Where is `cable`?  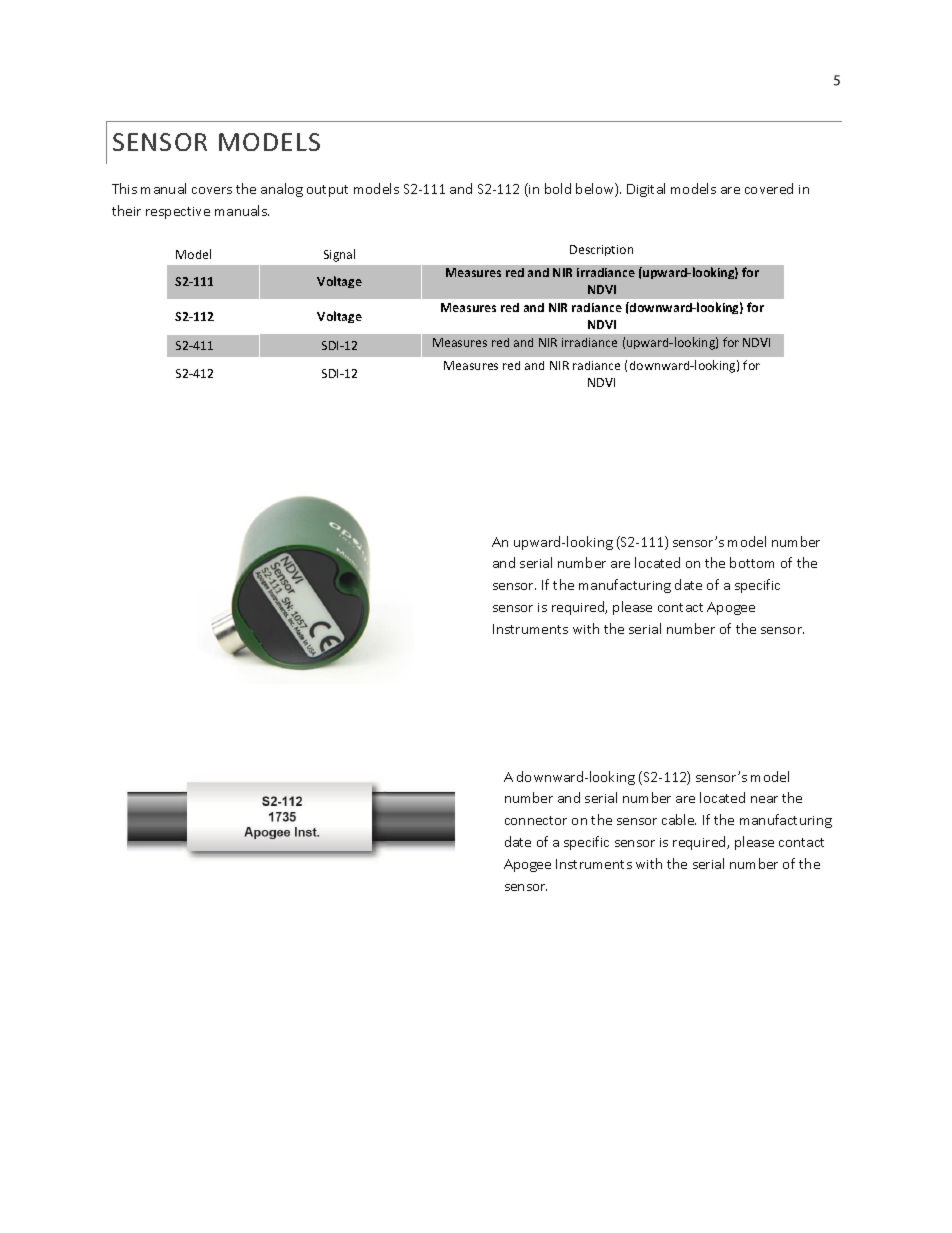
cable is located at coordinates (679, 819).
